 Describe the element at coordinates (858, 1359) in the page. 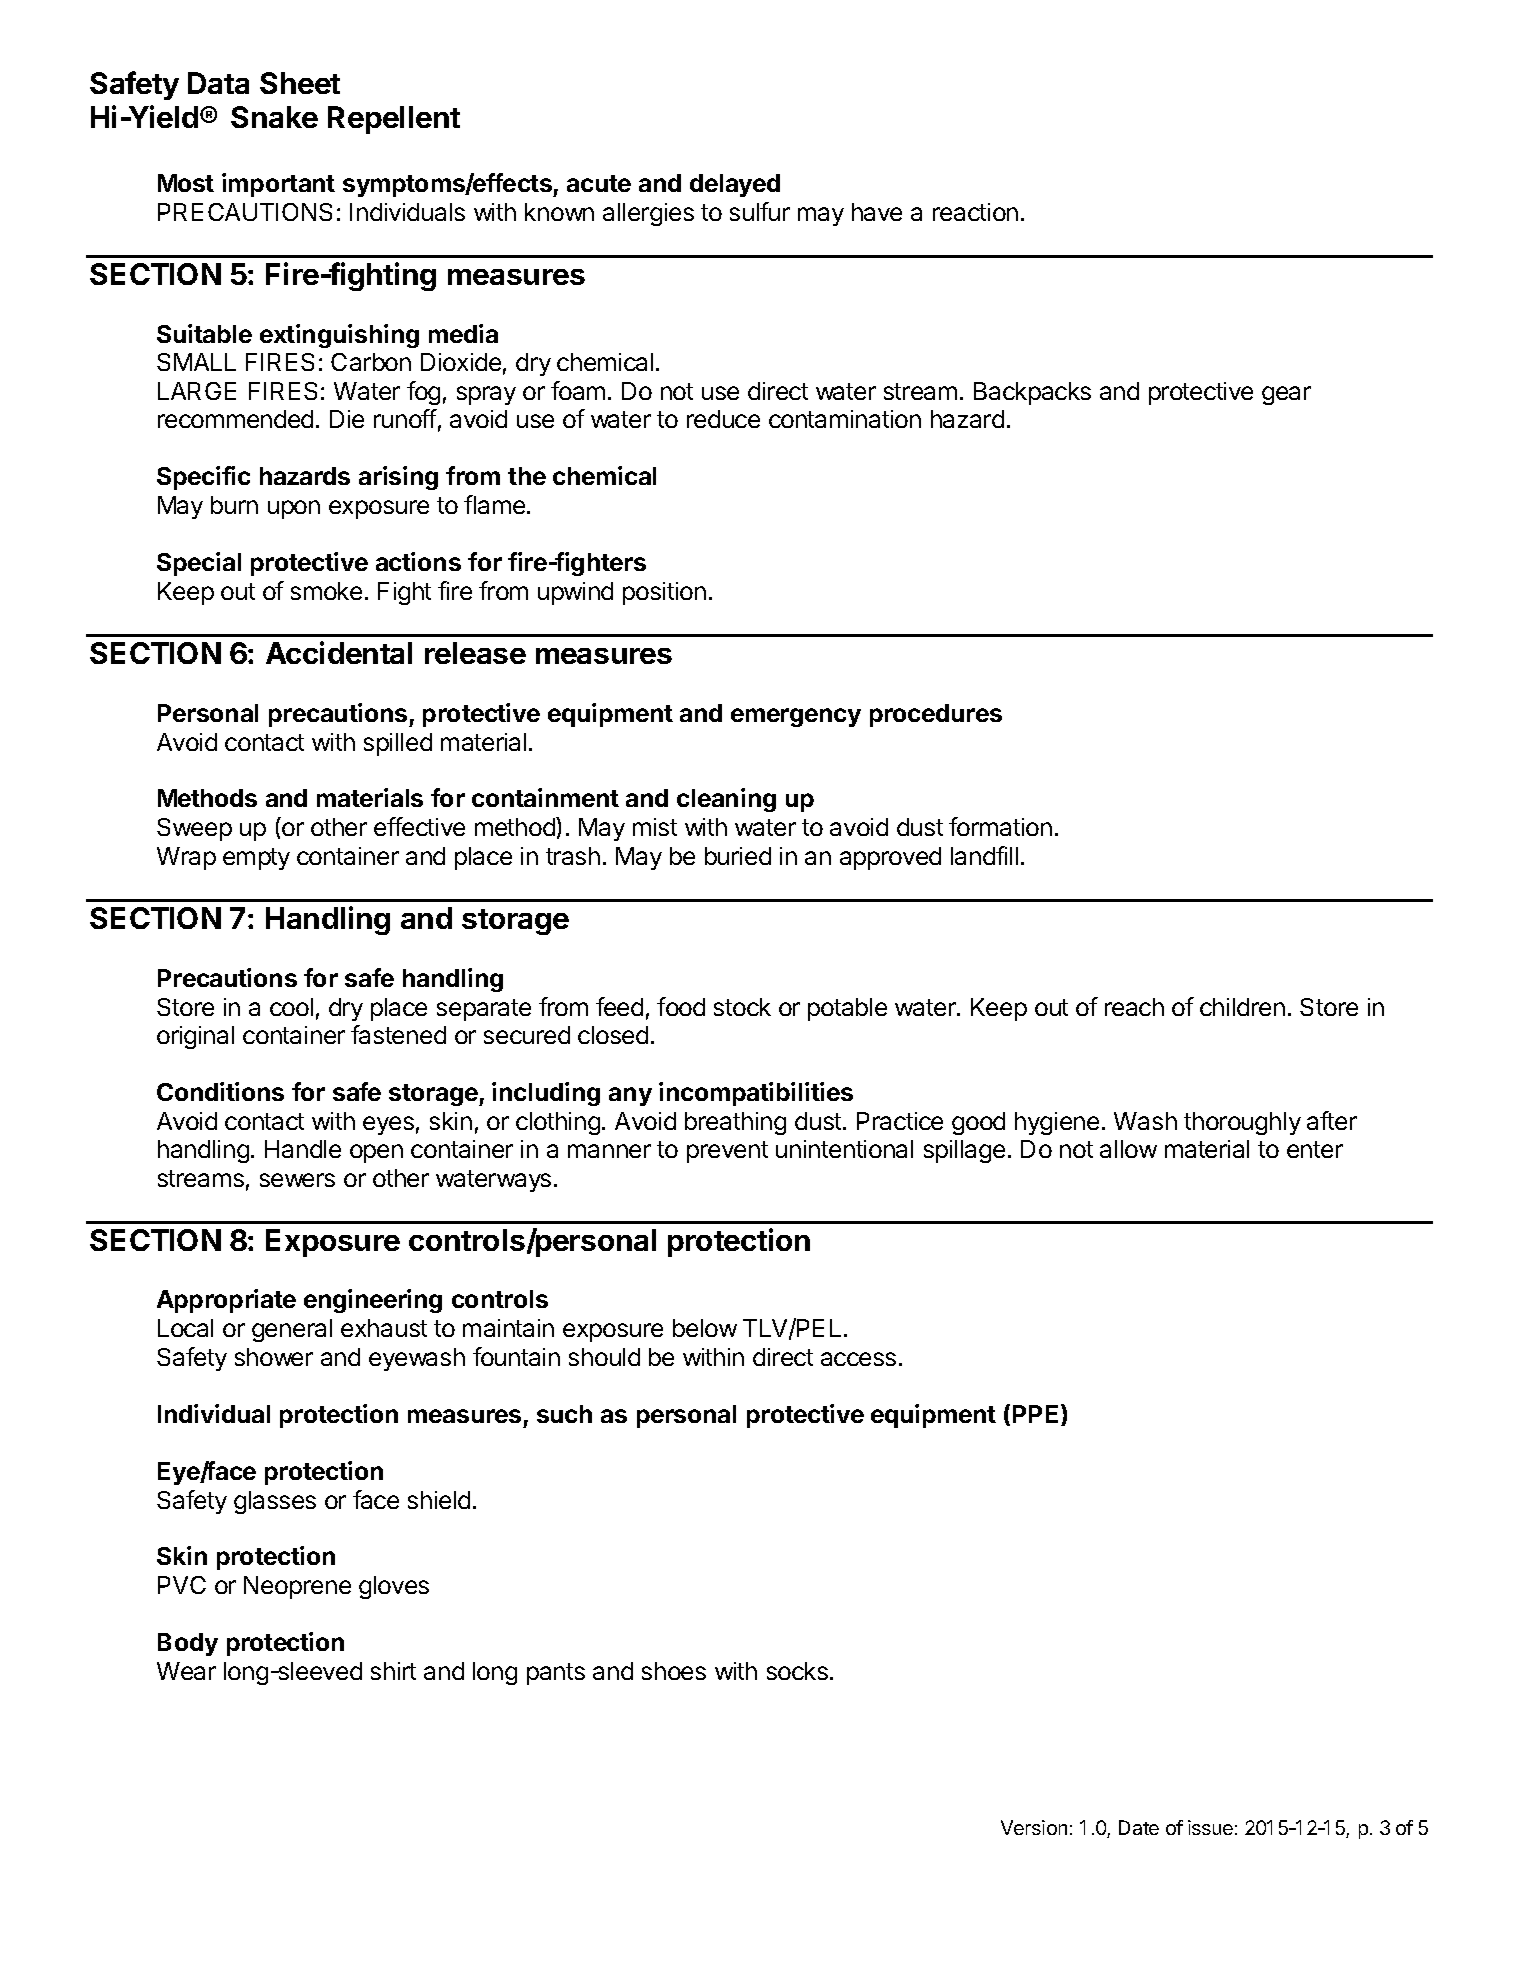

I see `access` at that location.
